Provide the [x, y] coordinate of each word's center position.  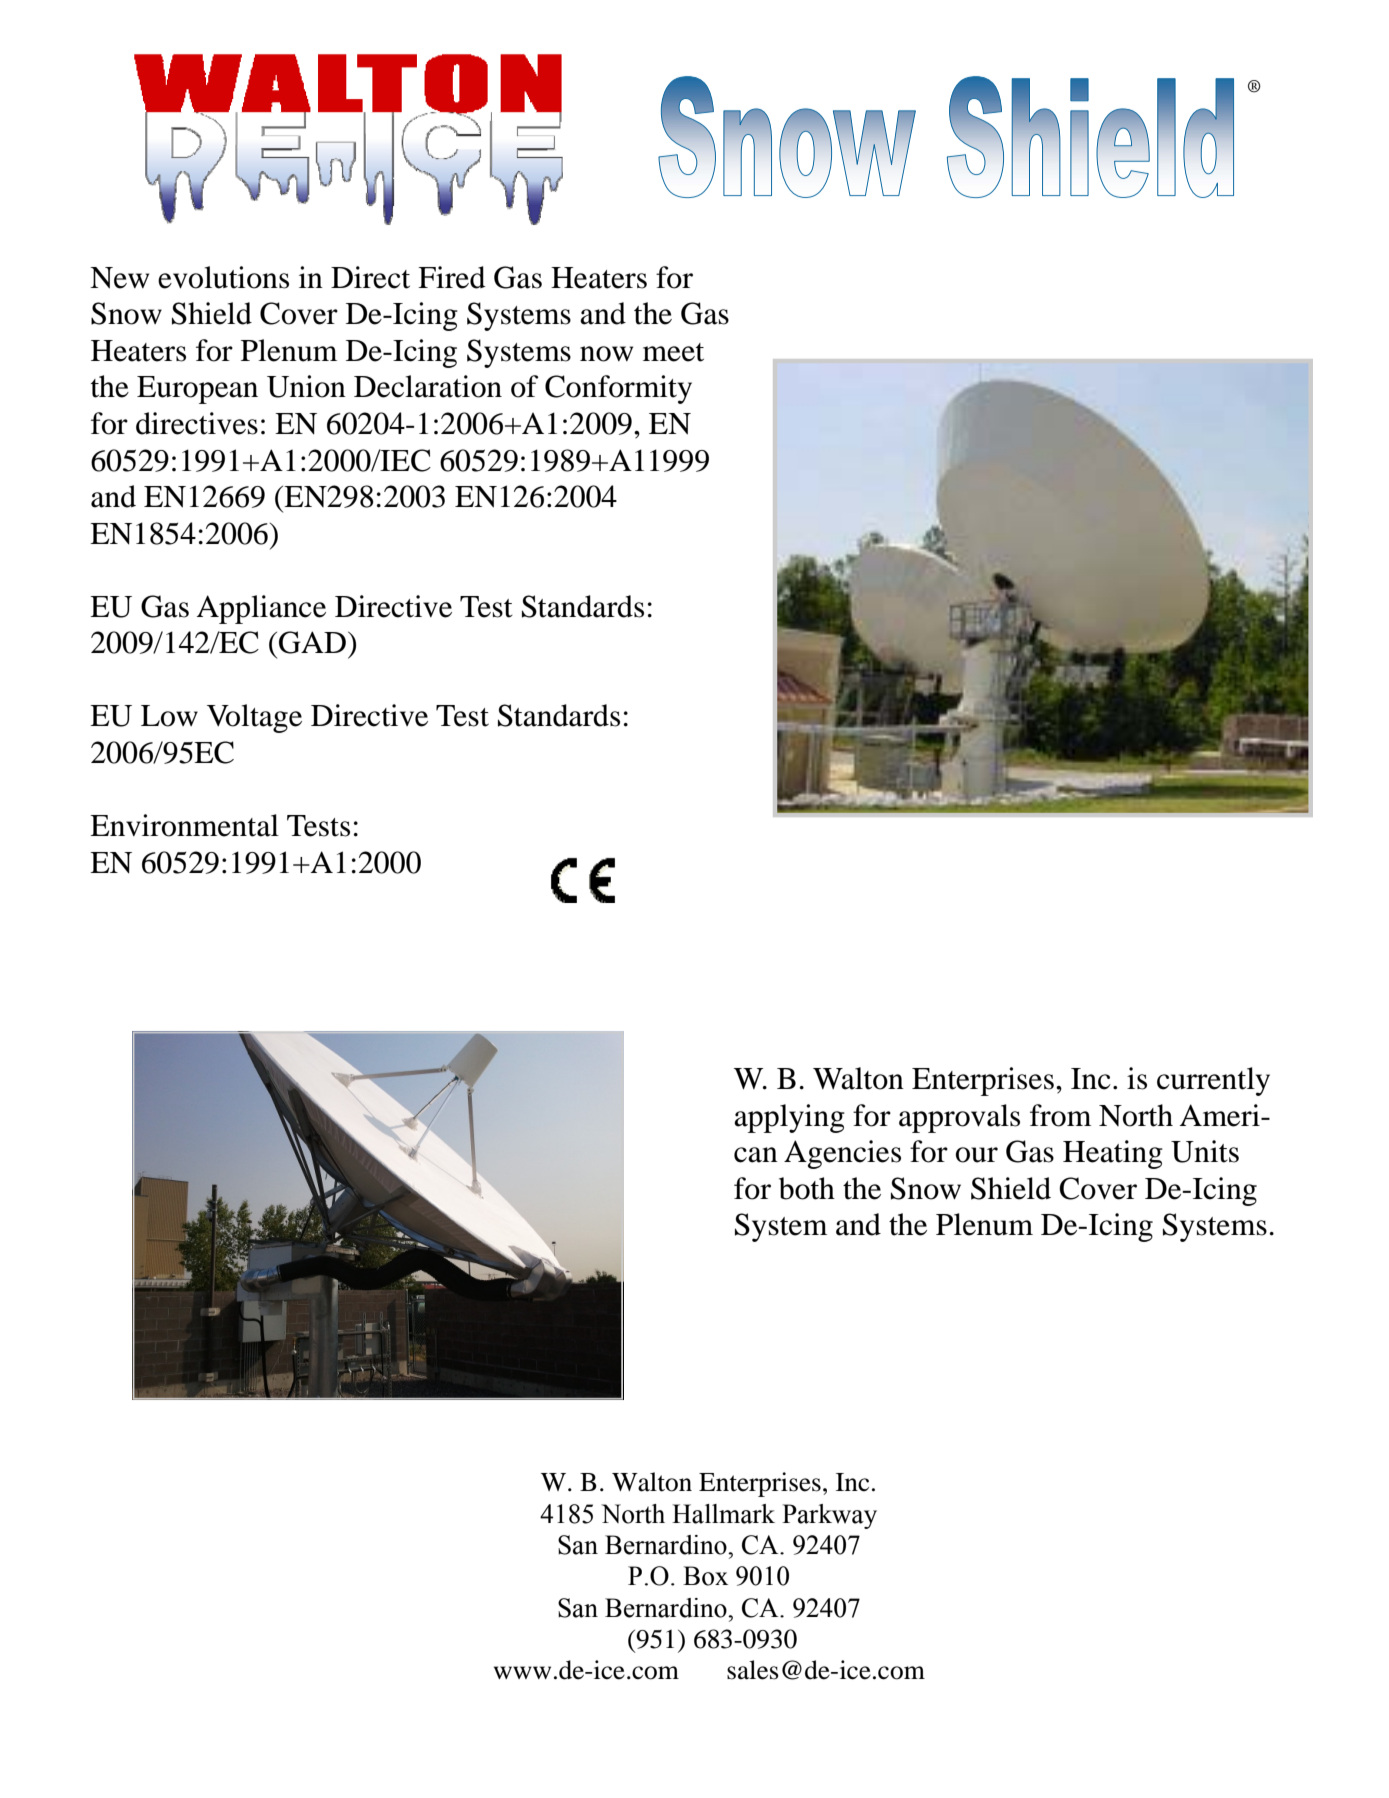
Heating [1113, 1154]
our [977, 1155]
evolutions [223, 277]
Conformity [618, 389]
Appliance [261, 609]
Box [705, 1576]
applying [789, 1118]
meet [673, 352]
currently [1213, 1081]
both [807, 1188]
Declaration [428, 386]
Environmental [184, 825]
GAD [312, 642]
